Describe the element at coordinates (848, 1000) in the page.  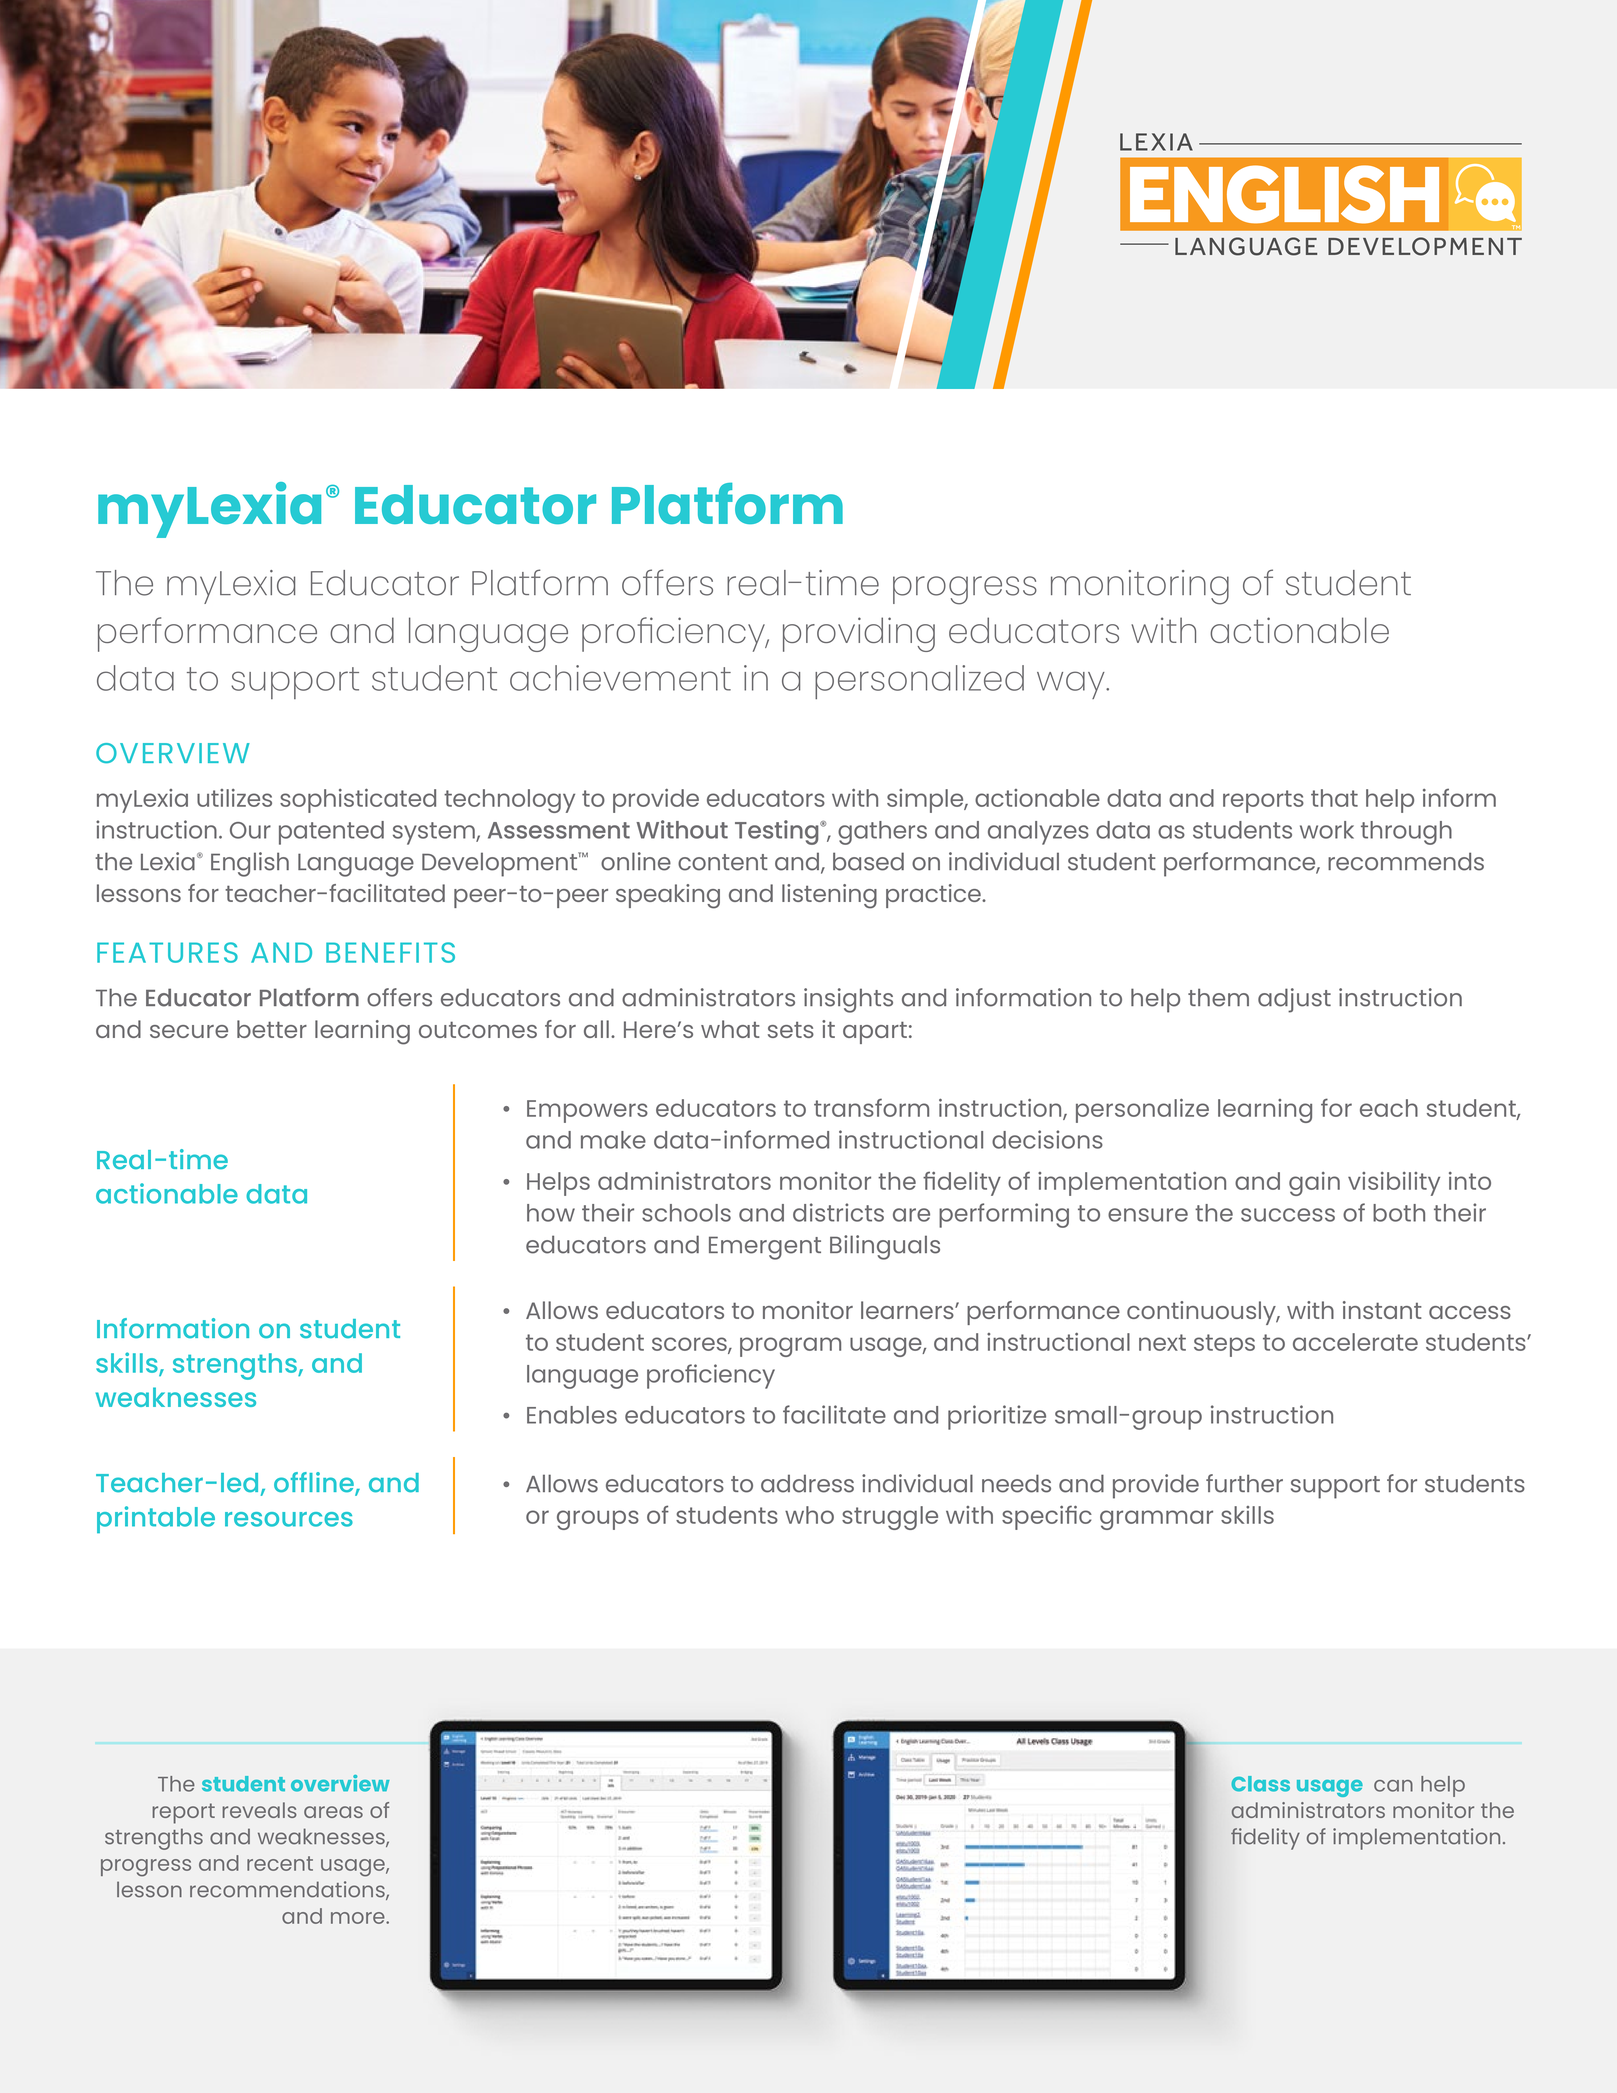
I see `insights` at that location.
